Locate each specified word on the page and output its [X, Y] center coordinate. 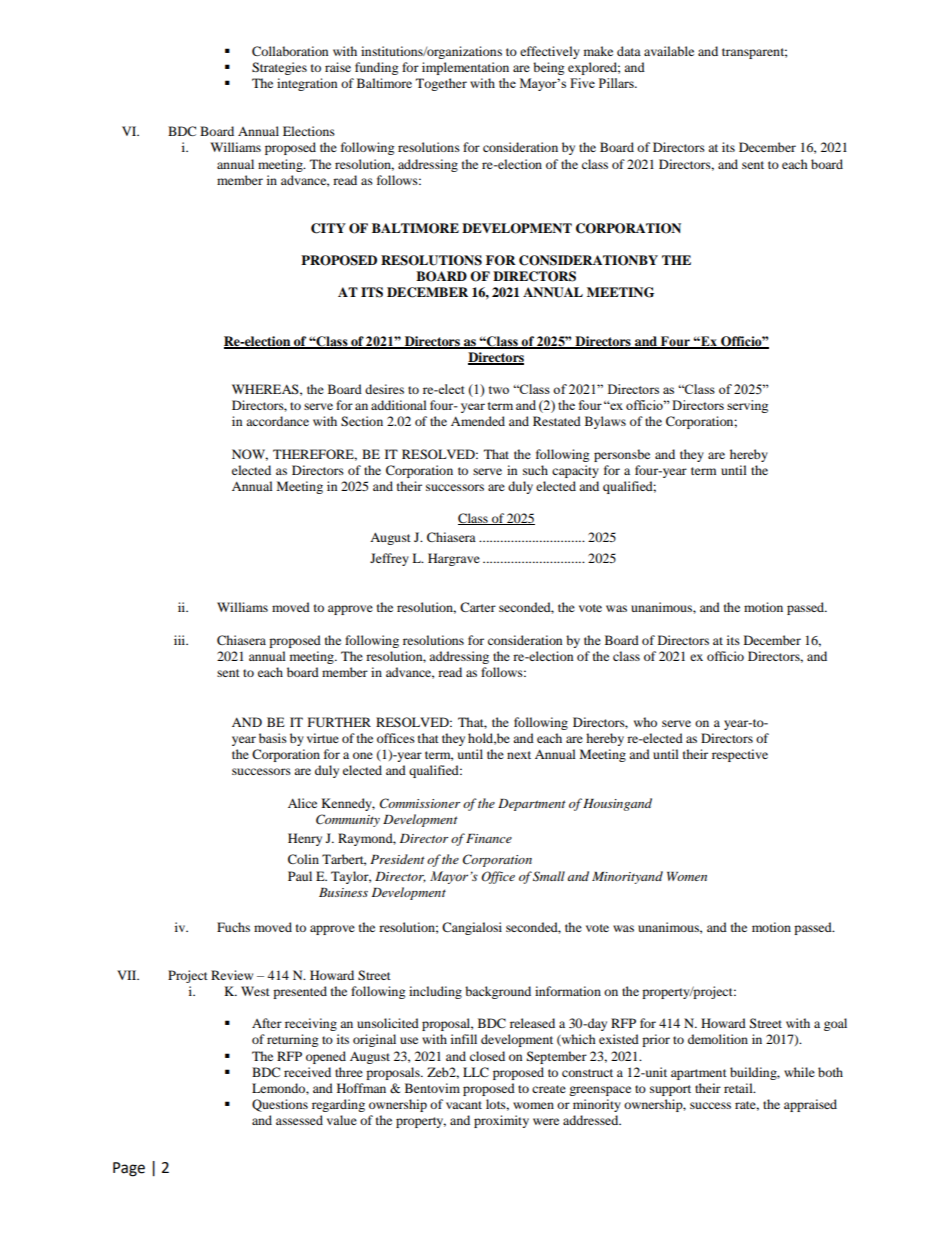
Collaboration [290, 51]
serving [747, 406]
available [669, 51]
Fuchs [233, 927]
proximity [501, 1121]
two [498, 390]
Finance [489, 838]
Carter [478, 607]
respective [740, 755]
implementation [465, 68]
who [645, 722]
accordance [277, 421]
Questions [280, 1105]
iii [181, 640]
